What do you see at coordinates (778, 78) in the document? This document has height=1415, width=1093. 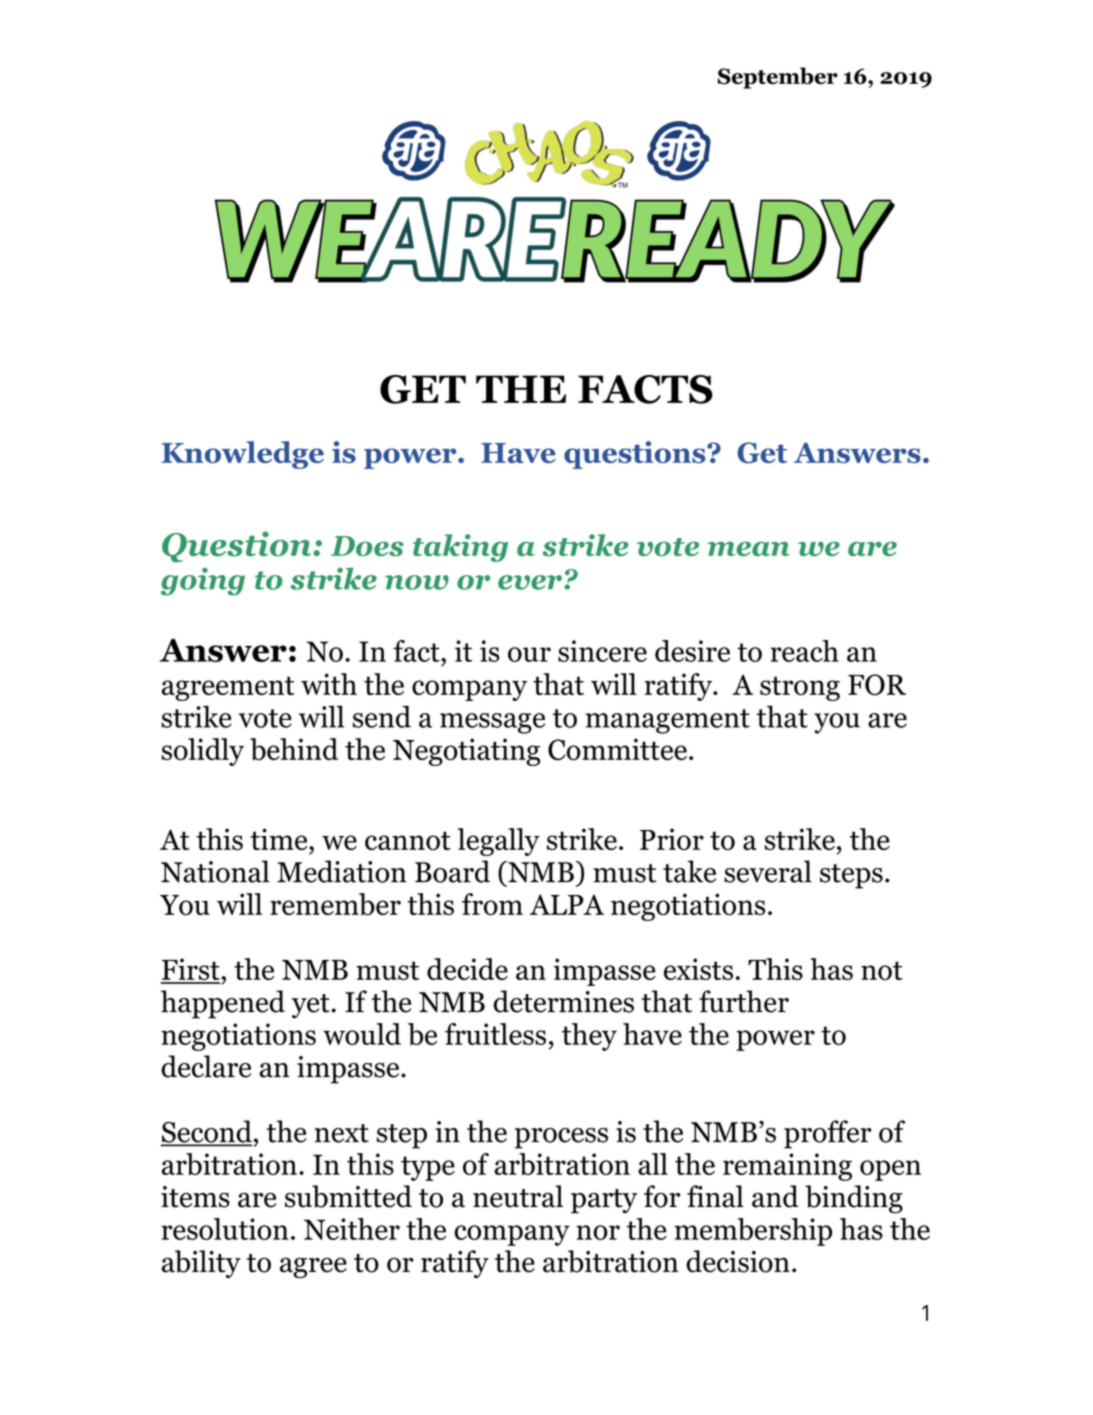 I see `September` at bounding box center [778, 78].
